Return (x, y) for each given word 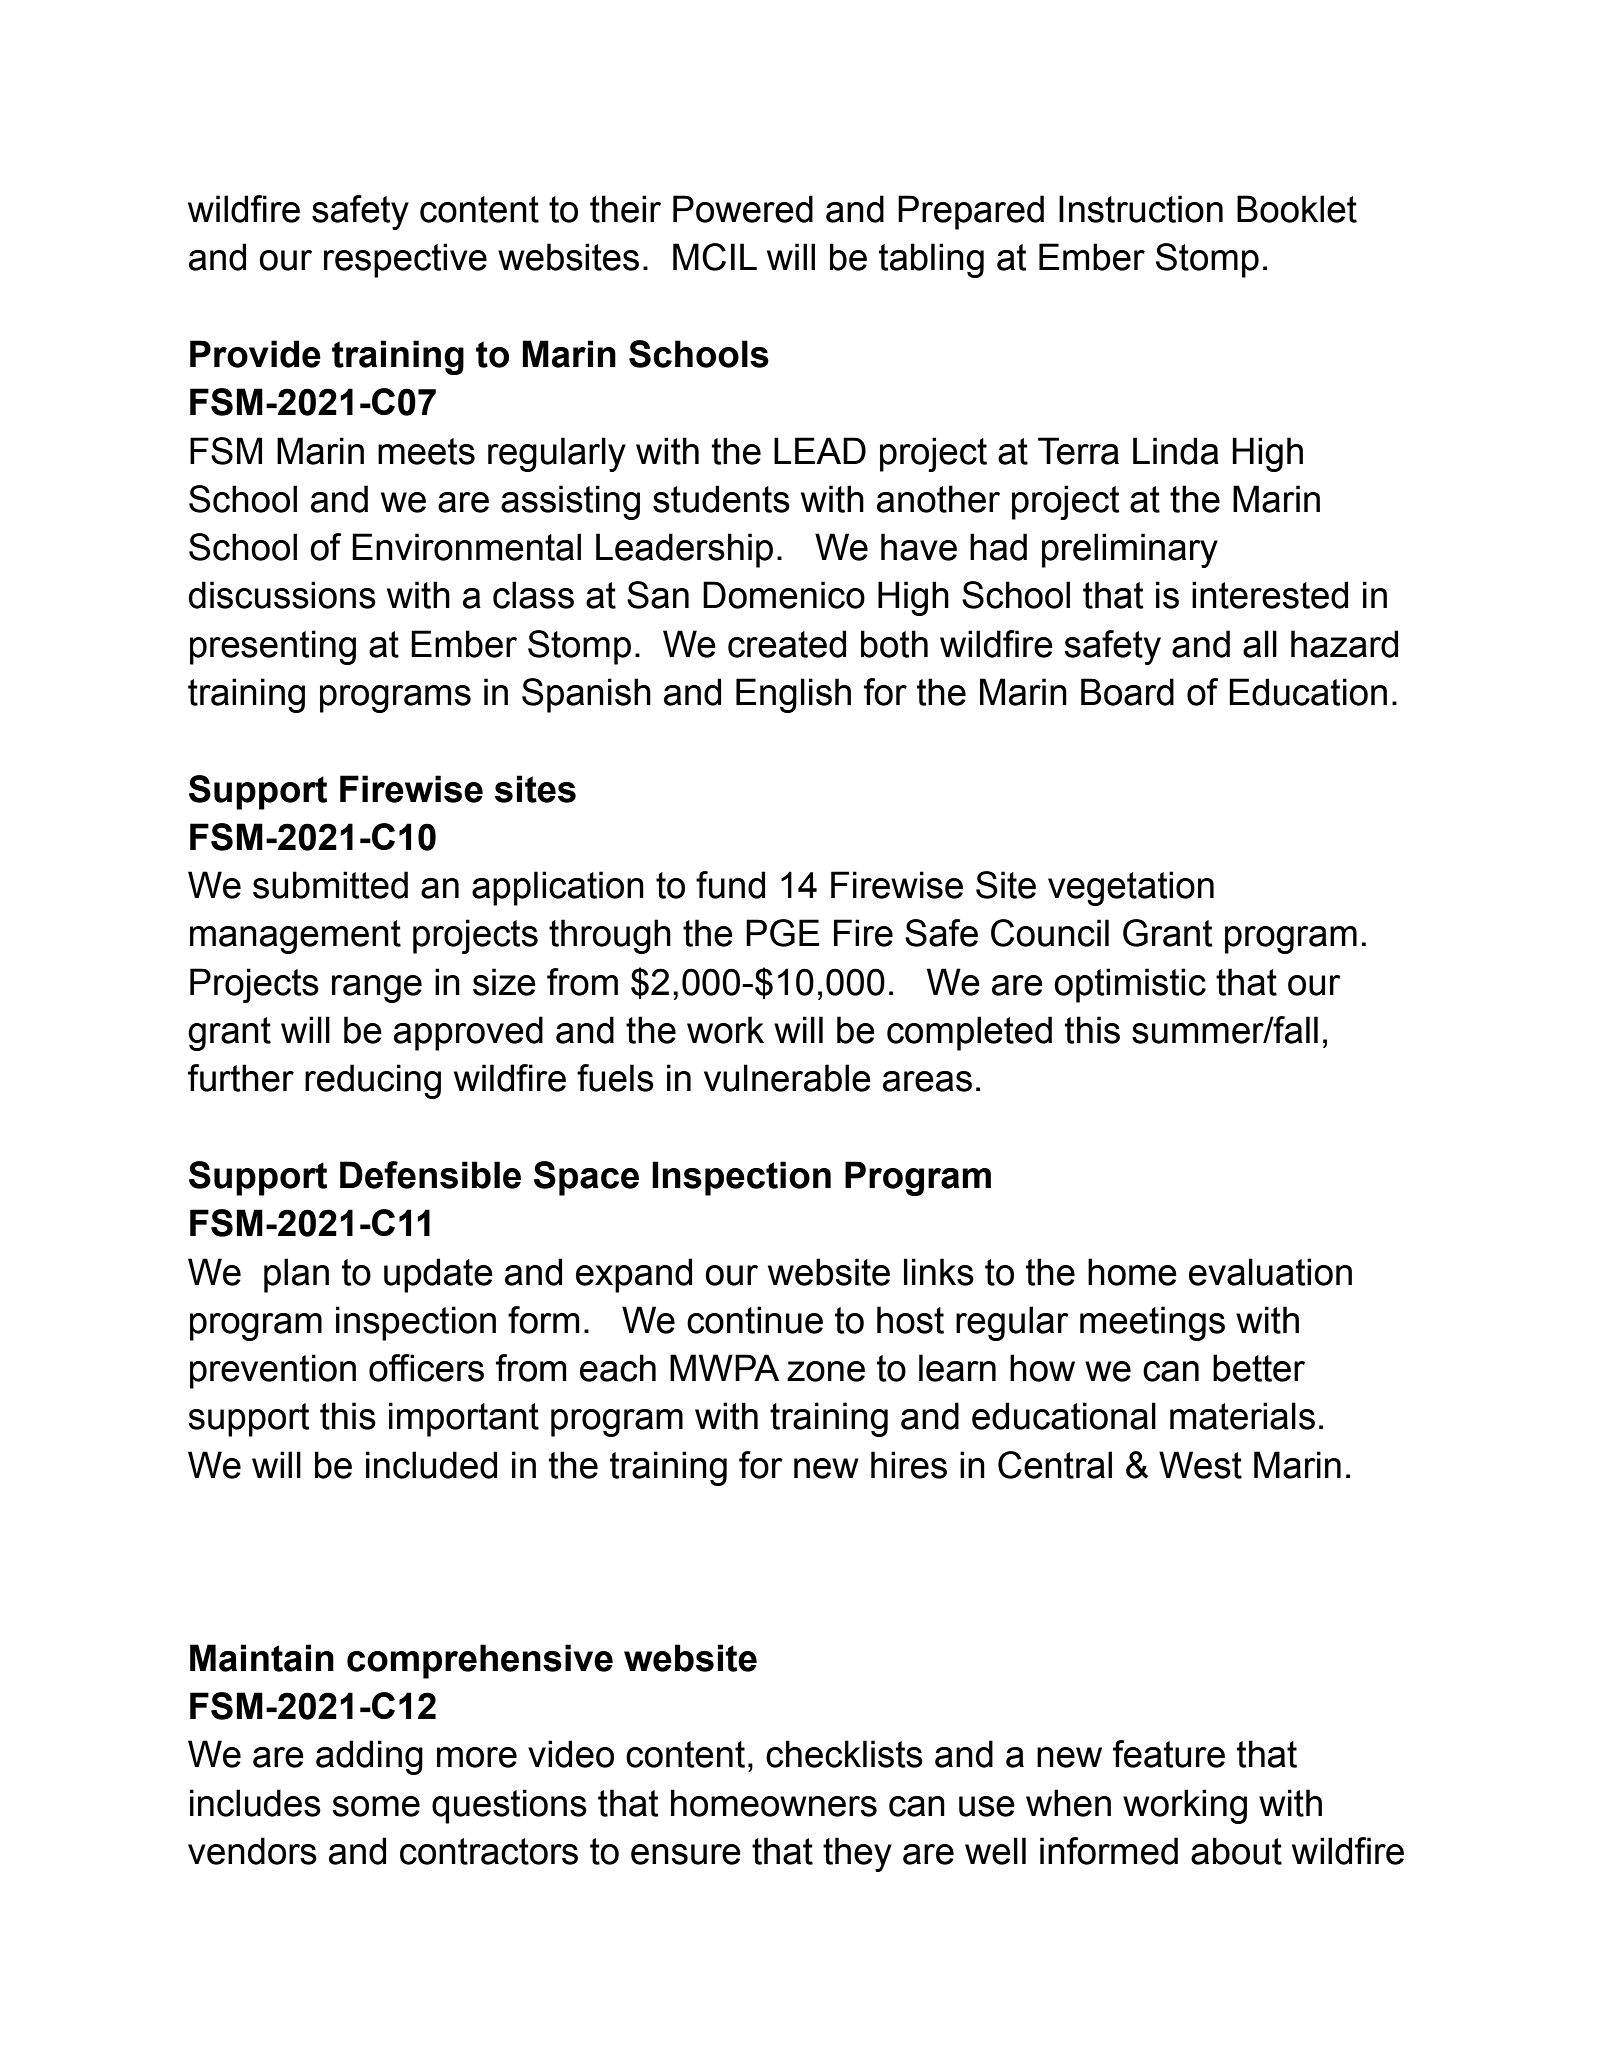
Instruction (1141, 209)
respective (405, 260)
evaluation (1270, 1272)
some (376, 1806)
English (793, 695)
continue (755, 1320)
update (438, 1275)
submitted (330, 885)
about (1236, 1851)
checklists (844, 1754)
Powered (743, 209)
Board (1127, 692)
